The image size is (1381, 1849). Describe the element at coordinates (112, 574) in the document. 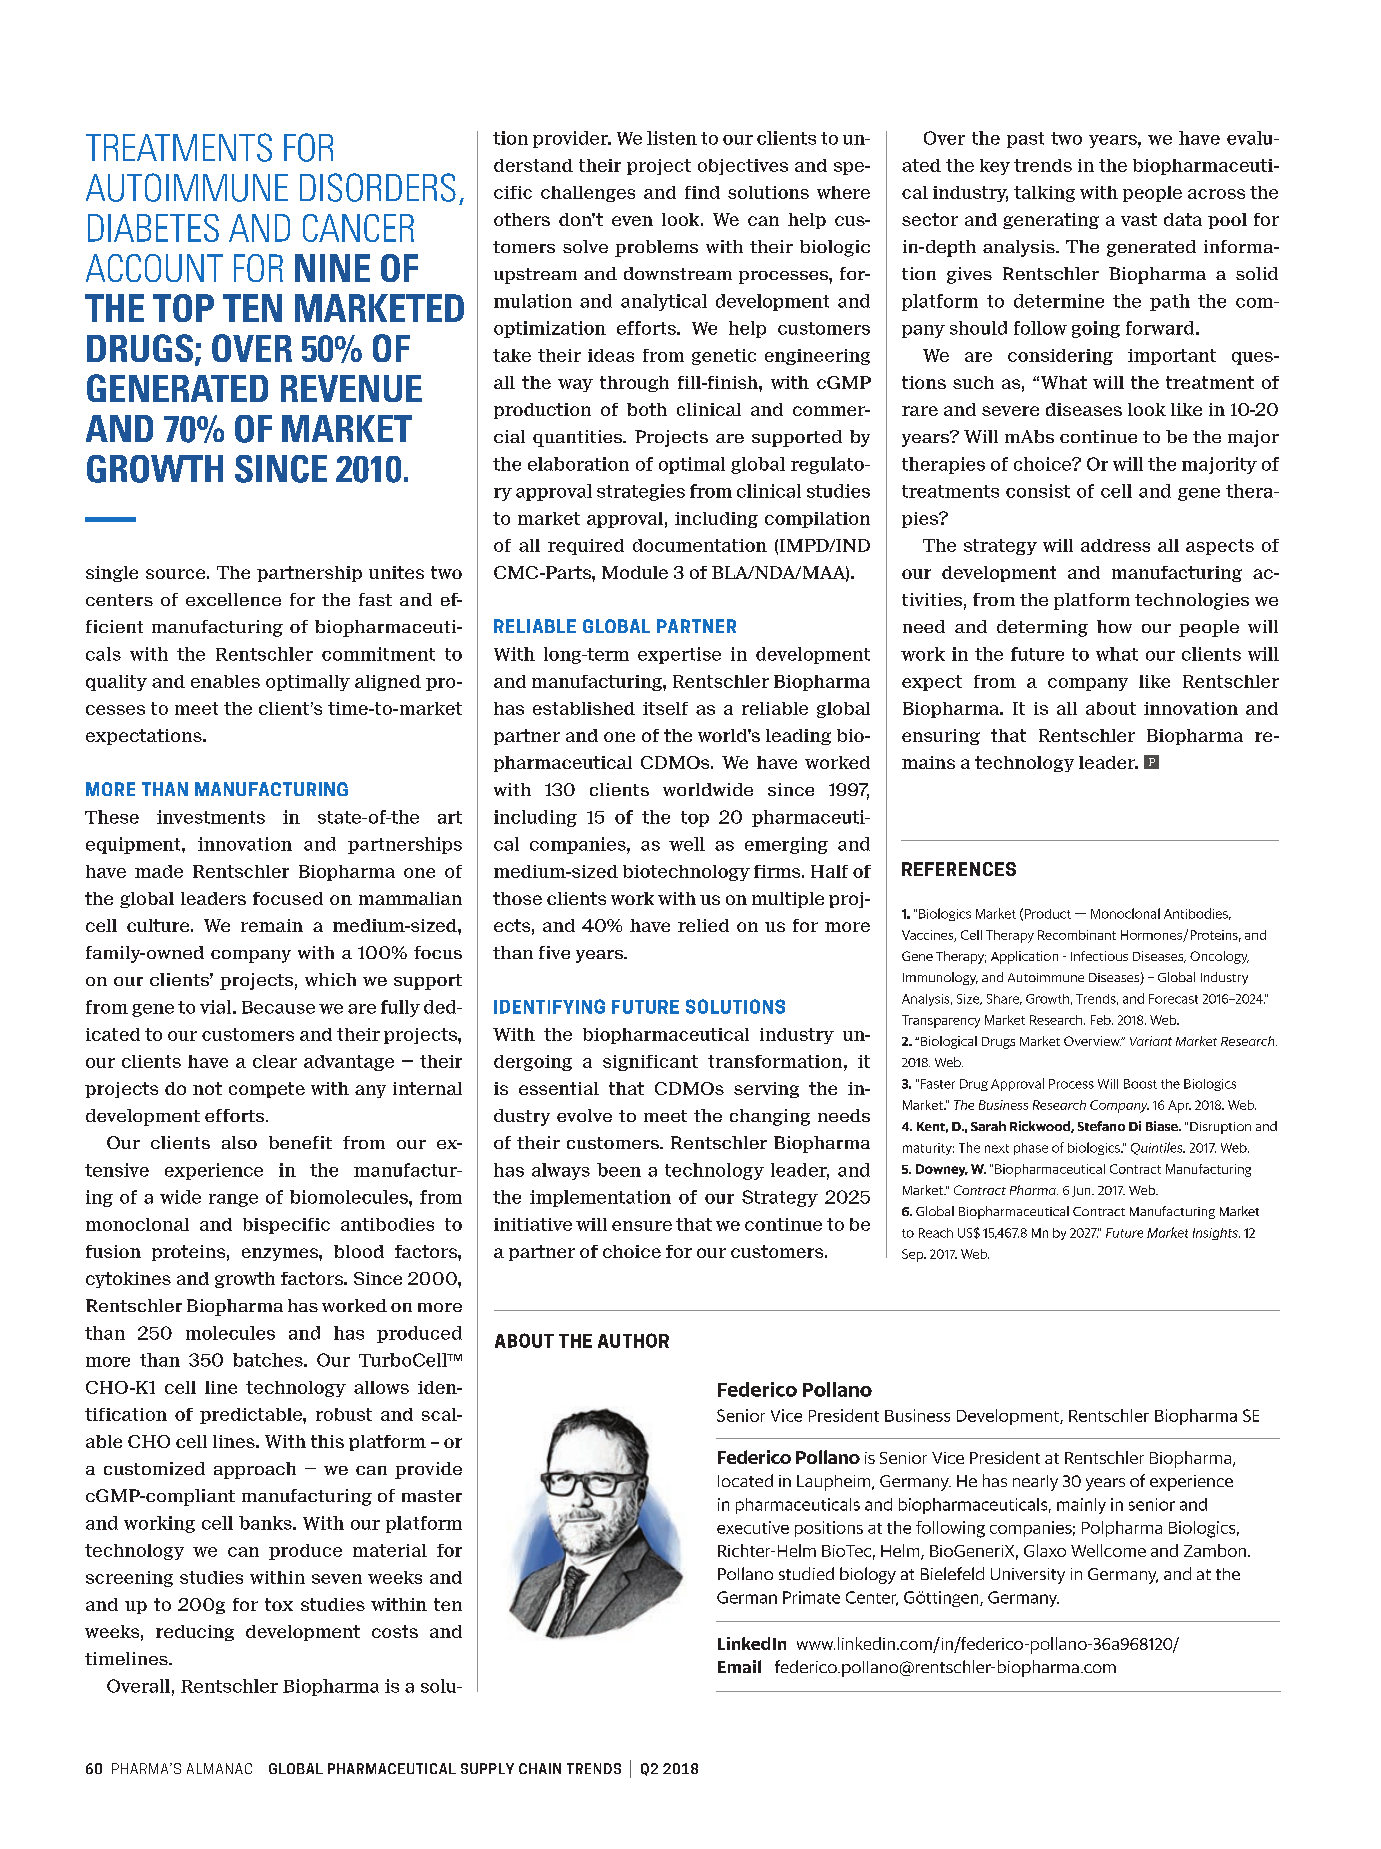

I see `single` at that location.
